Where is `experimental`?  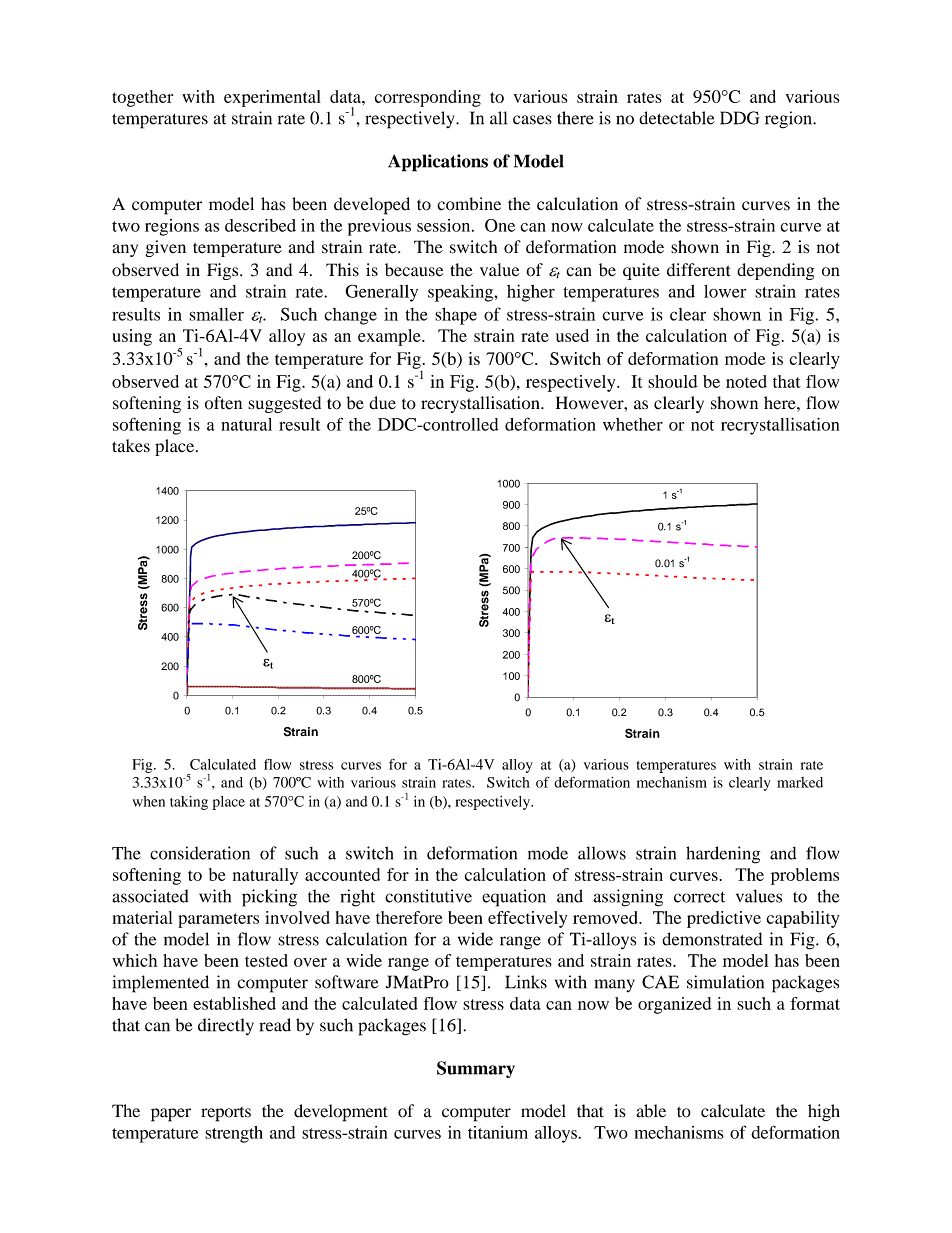 experimental is located at coordinates (272, 98).
